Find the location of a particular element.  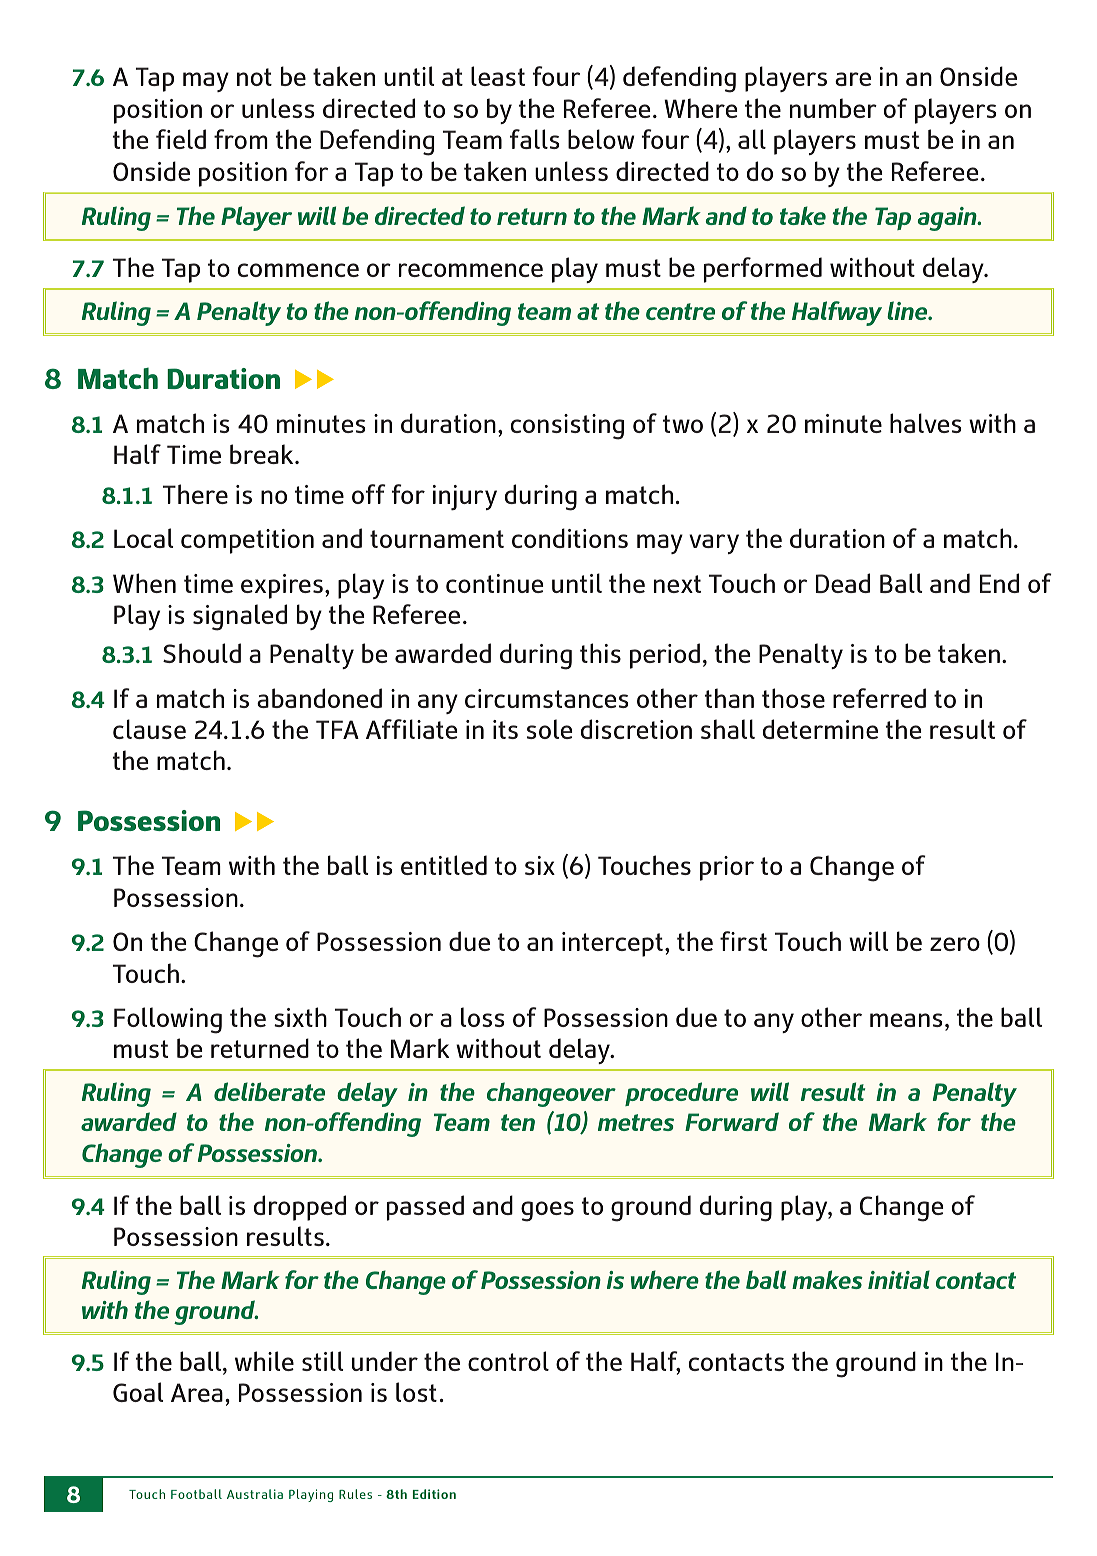

from is located at coordinates (241, 139).
